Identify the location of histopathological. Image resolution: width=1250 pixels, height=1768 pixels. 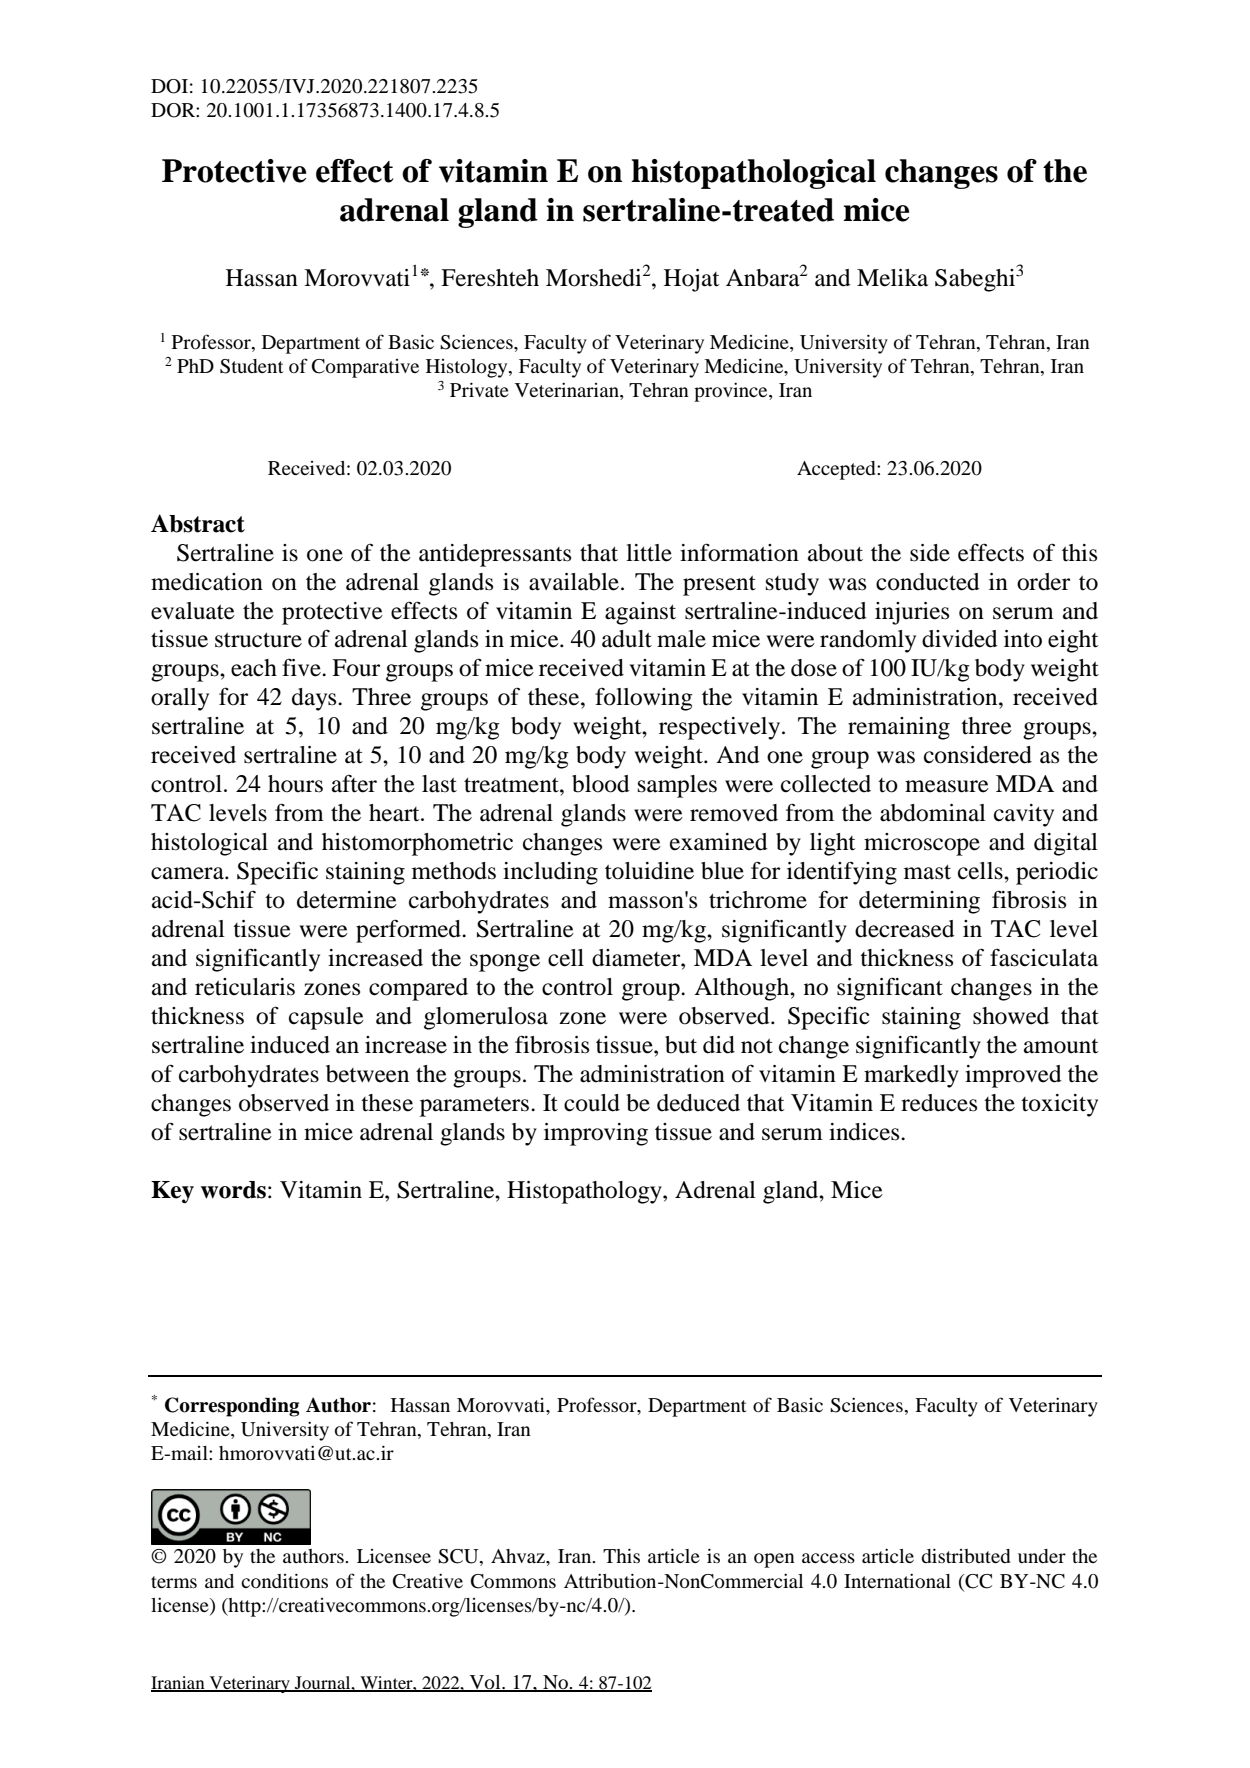
(753, 174).
